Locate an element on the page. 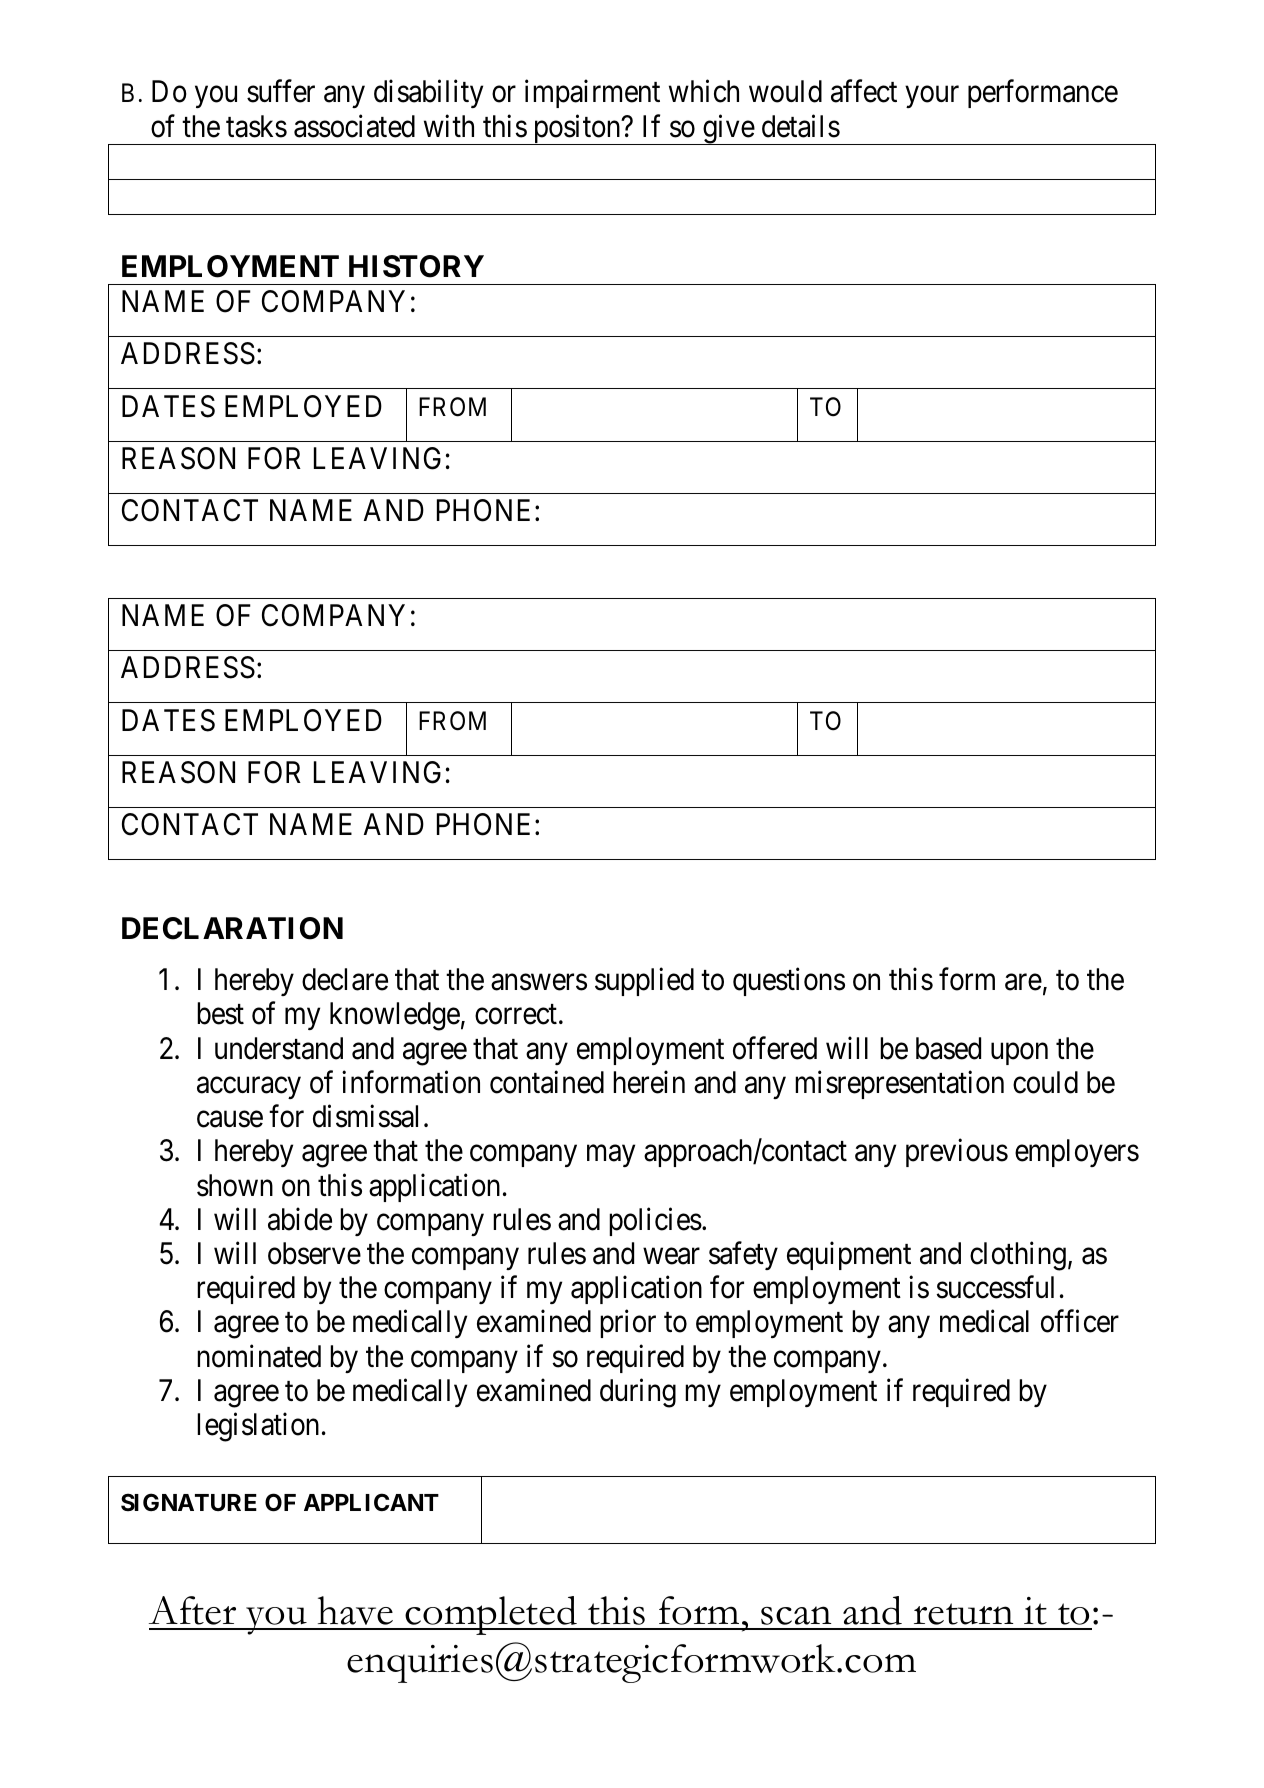 Image resolution: width=1264 pixels, height=1788 pixels. DECLARATION is located at coordinates (232, 928).
